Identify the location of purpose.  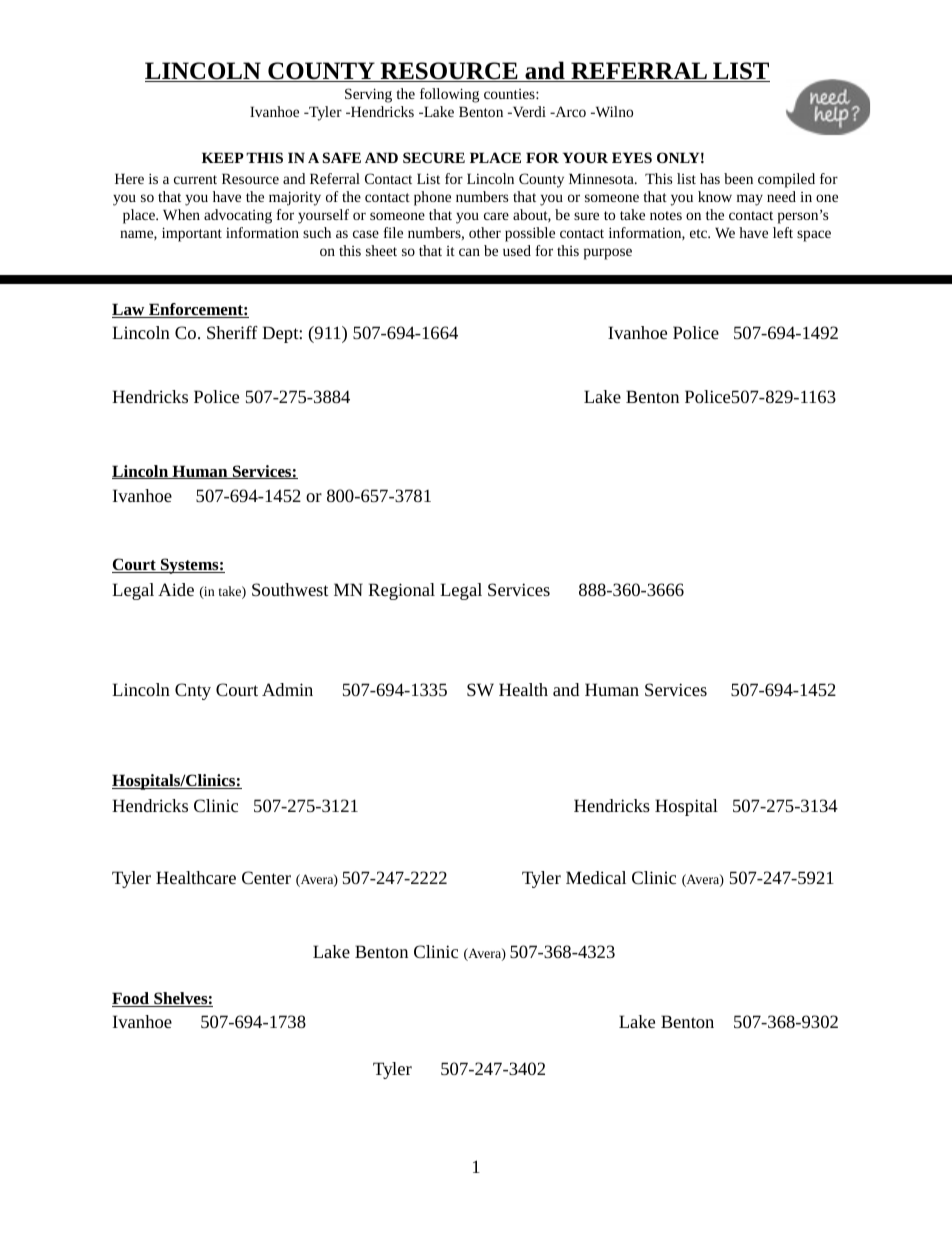
(608, 254).
